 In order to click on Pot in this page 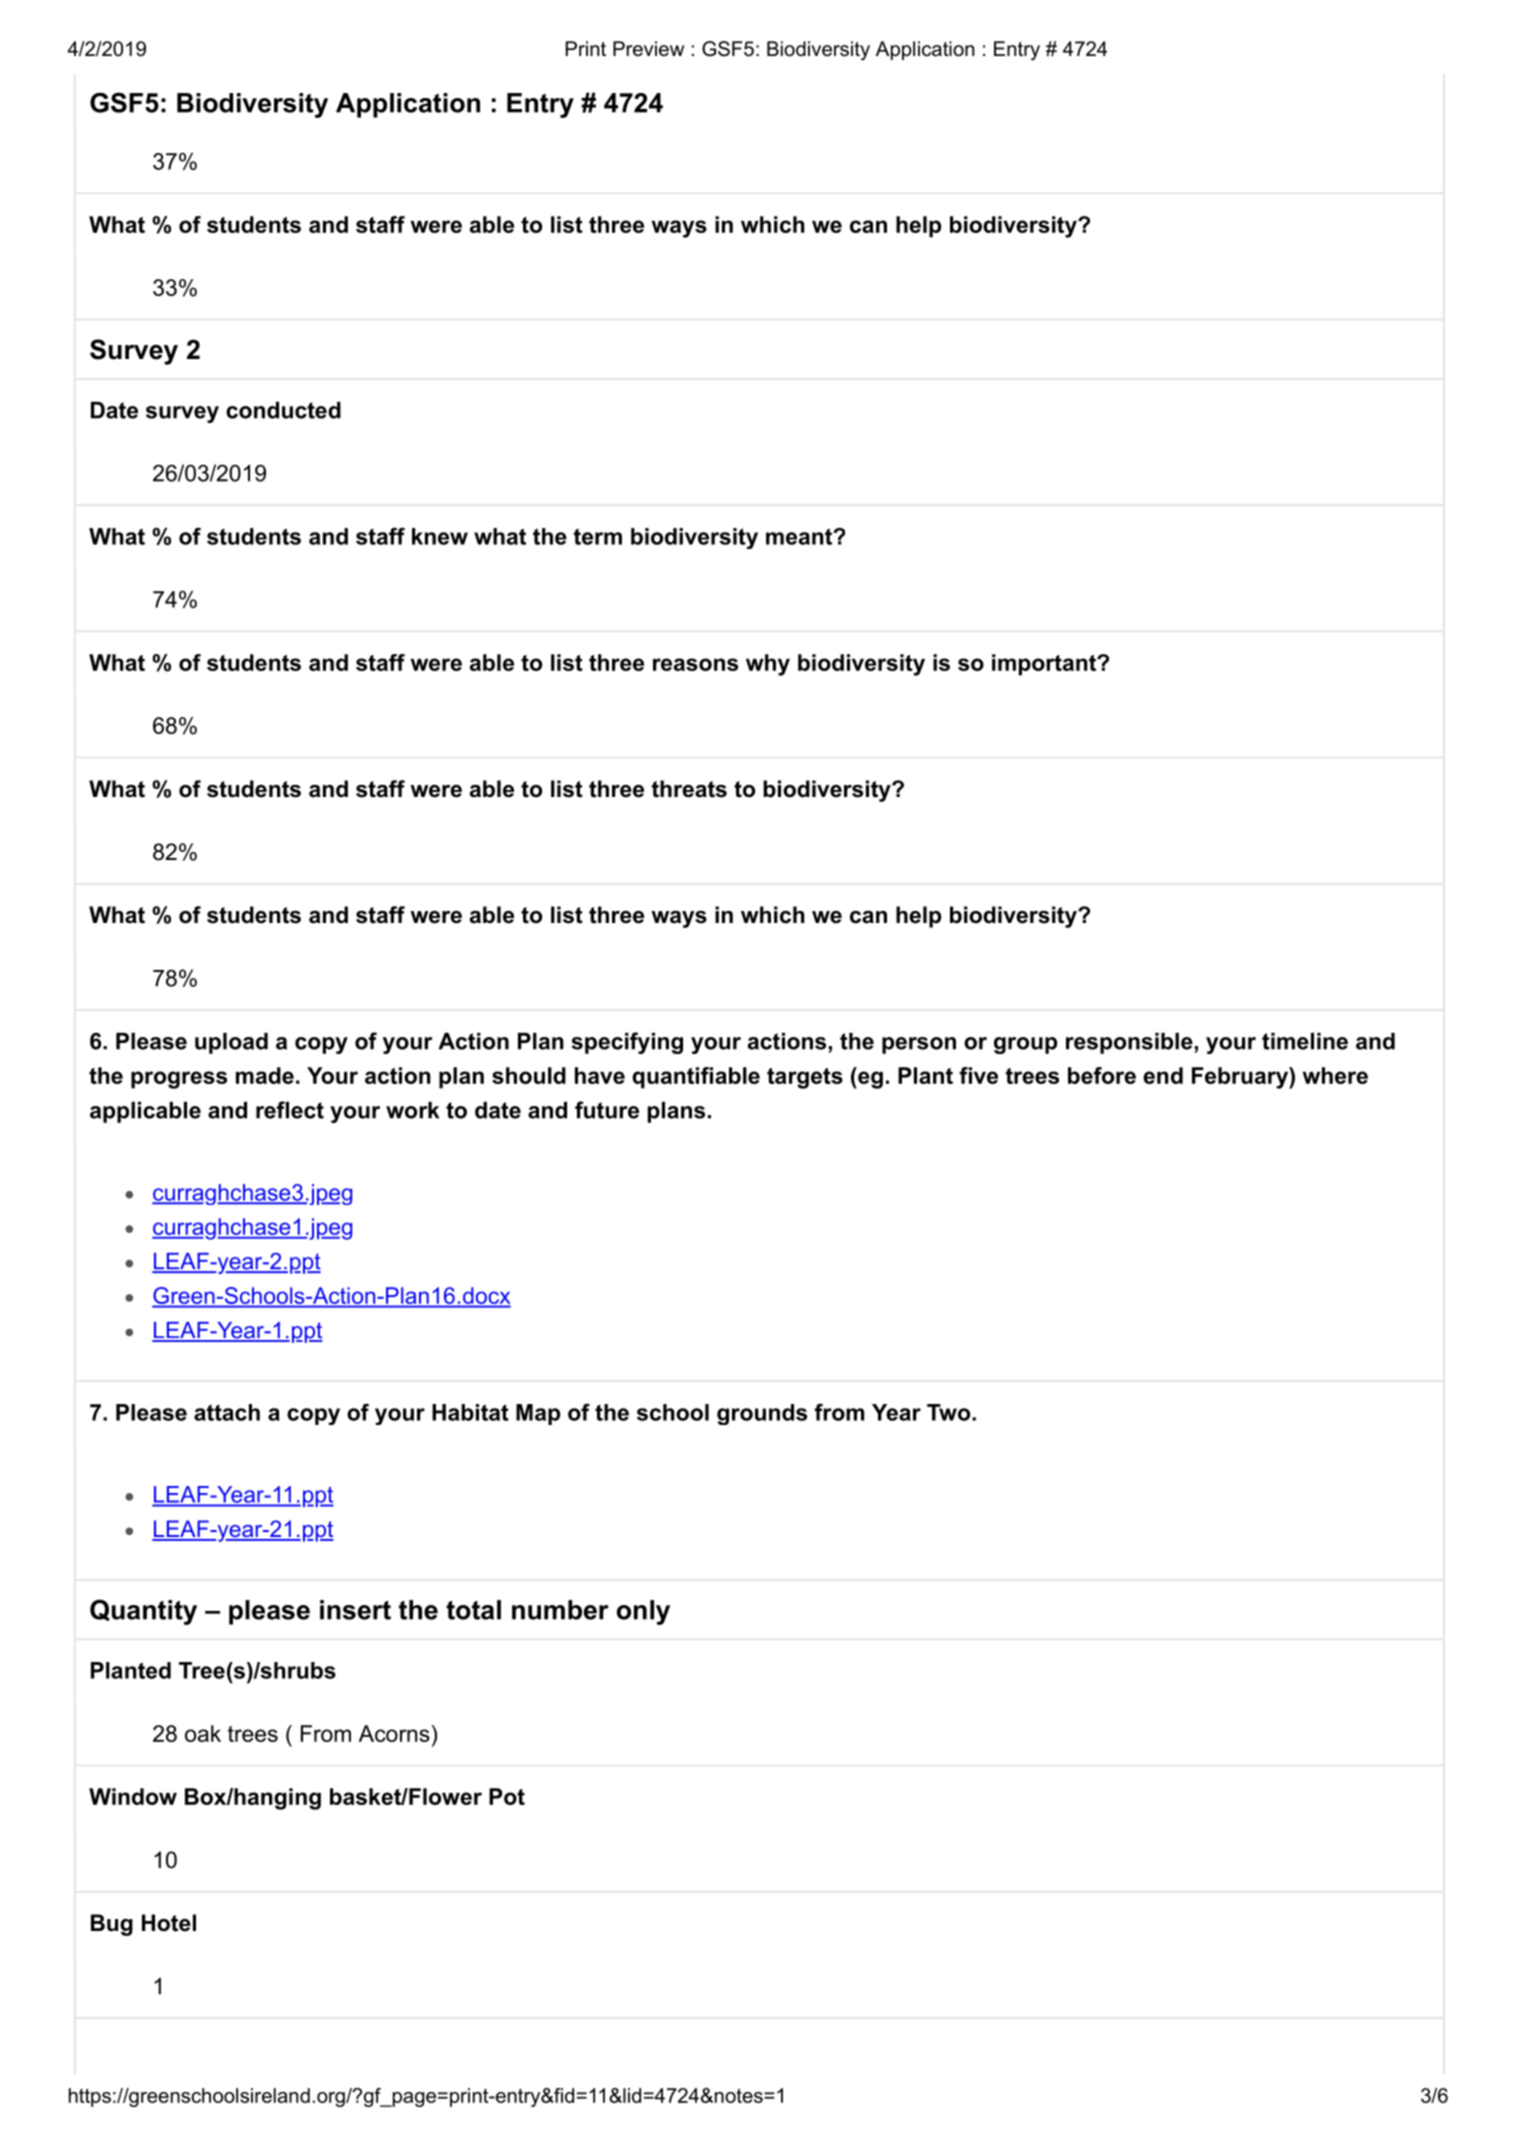, I will do `click(507, 1796)`.
